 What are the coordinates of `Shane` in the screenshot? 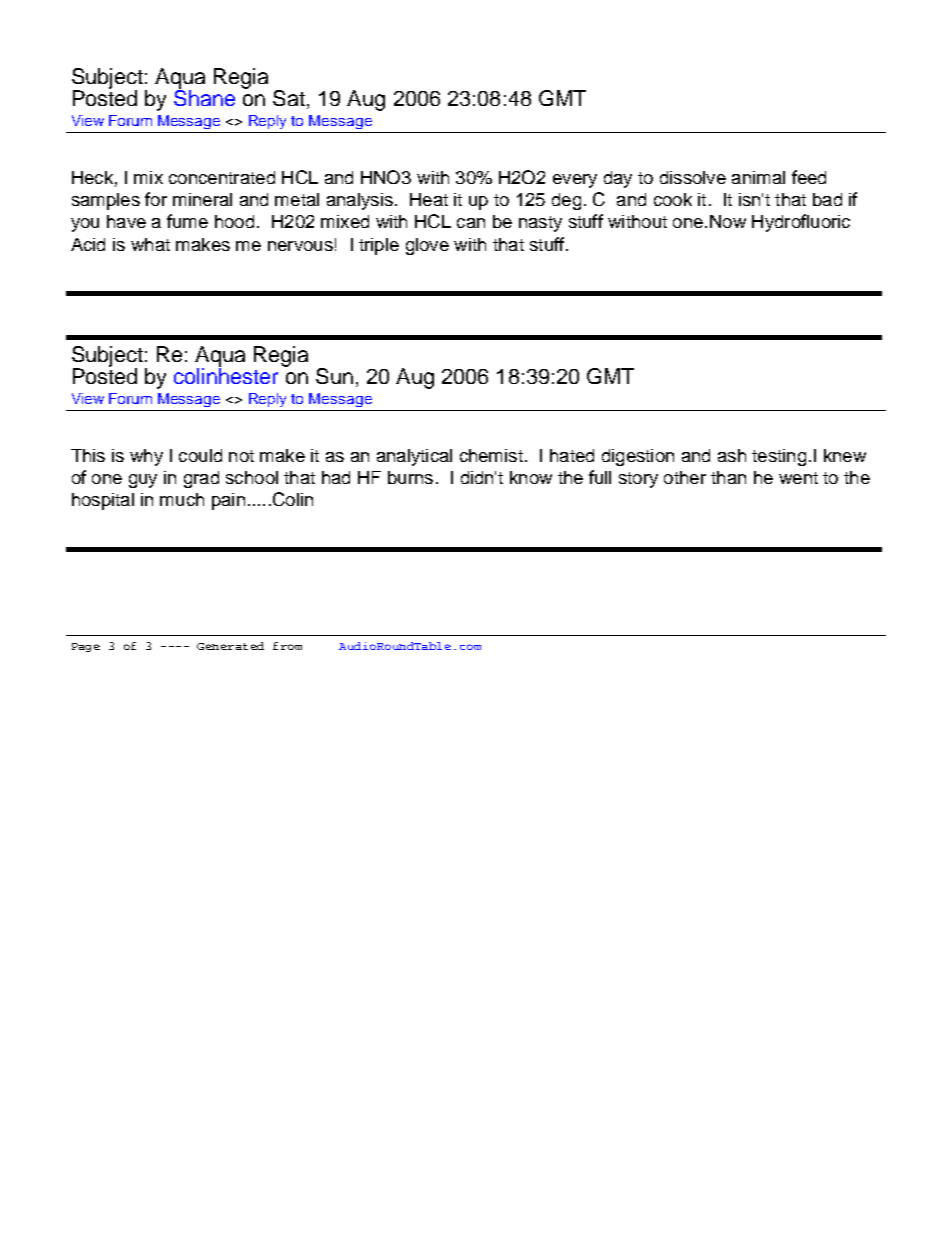 It's located at (204, 96).
